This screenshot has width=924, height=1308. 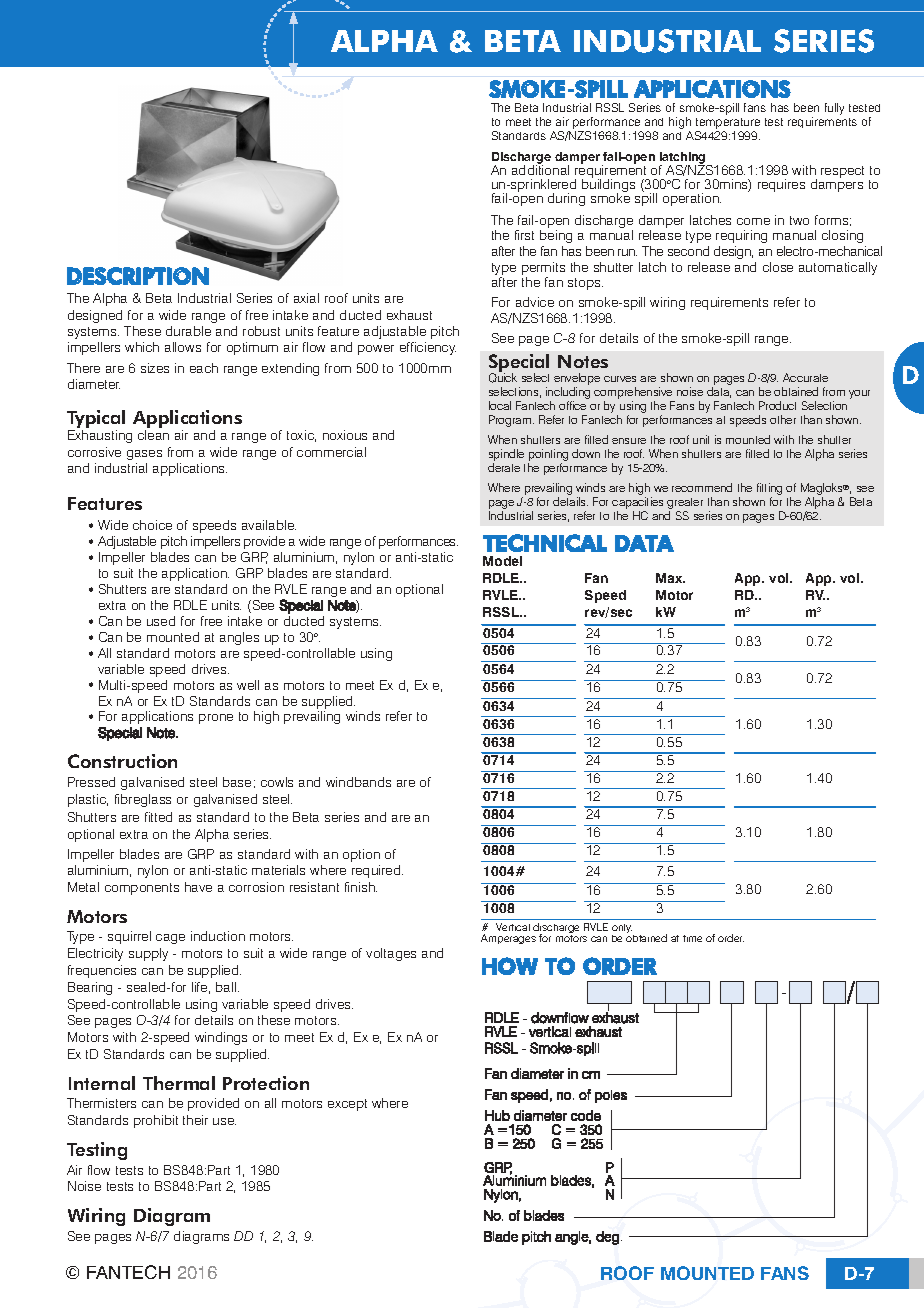 What do you see at coordinates (728, 125) in the screenshot?
I see `temperature` at bounding box center [728, 125].
